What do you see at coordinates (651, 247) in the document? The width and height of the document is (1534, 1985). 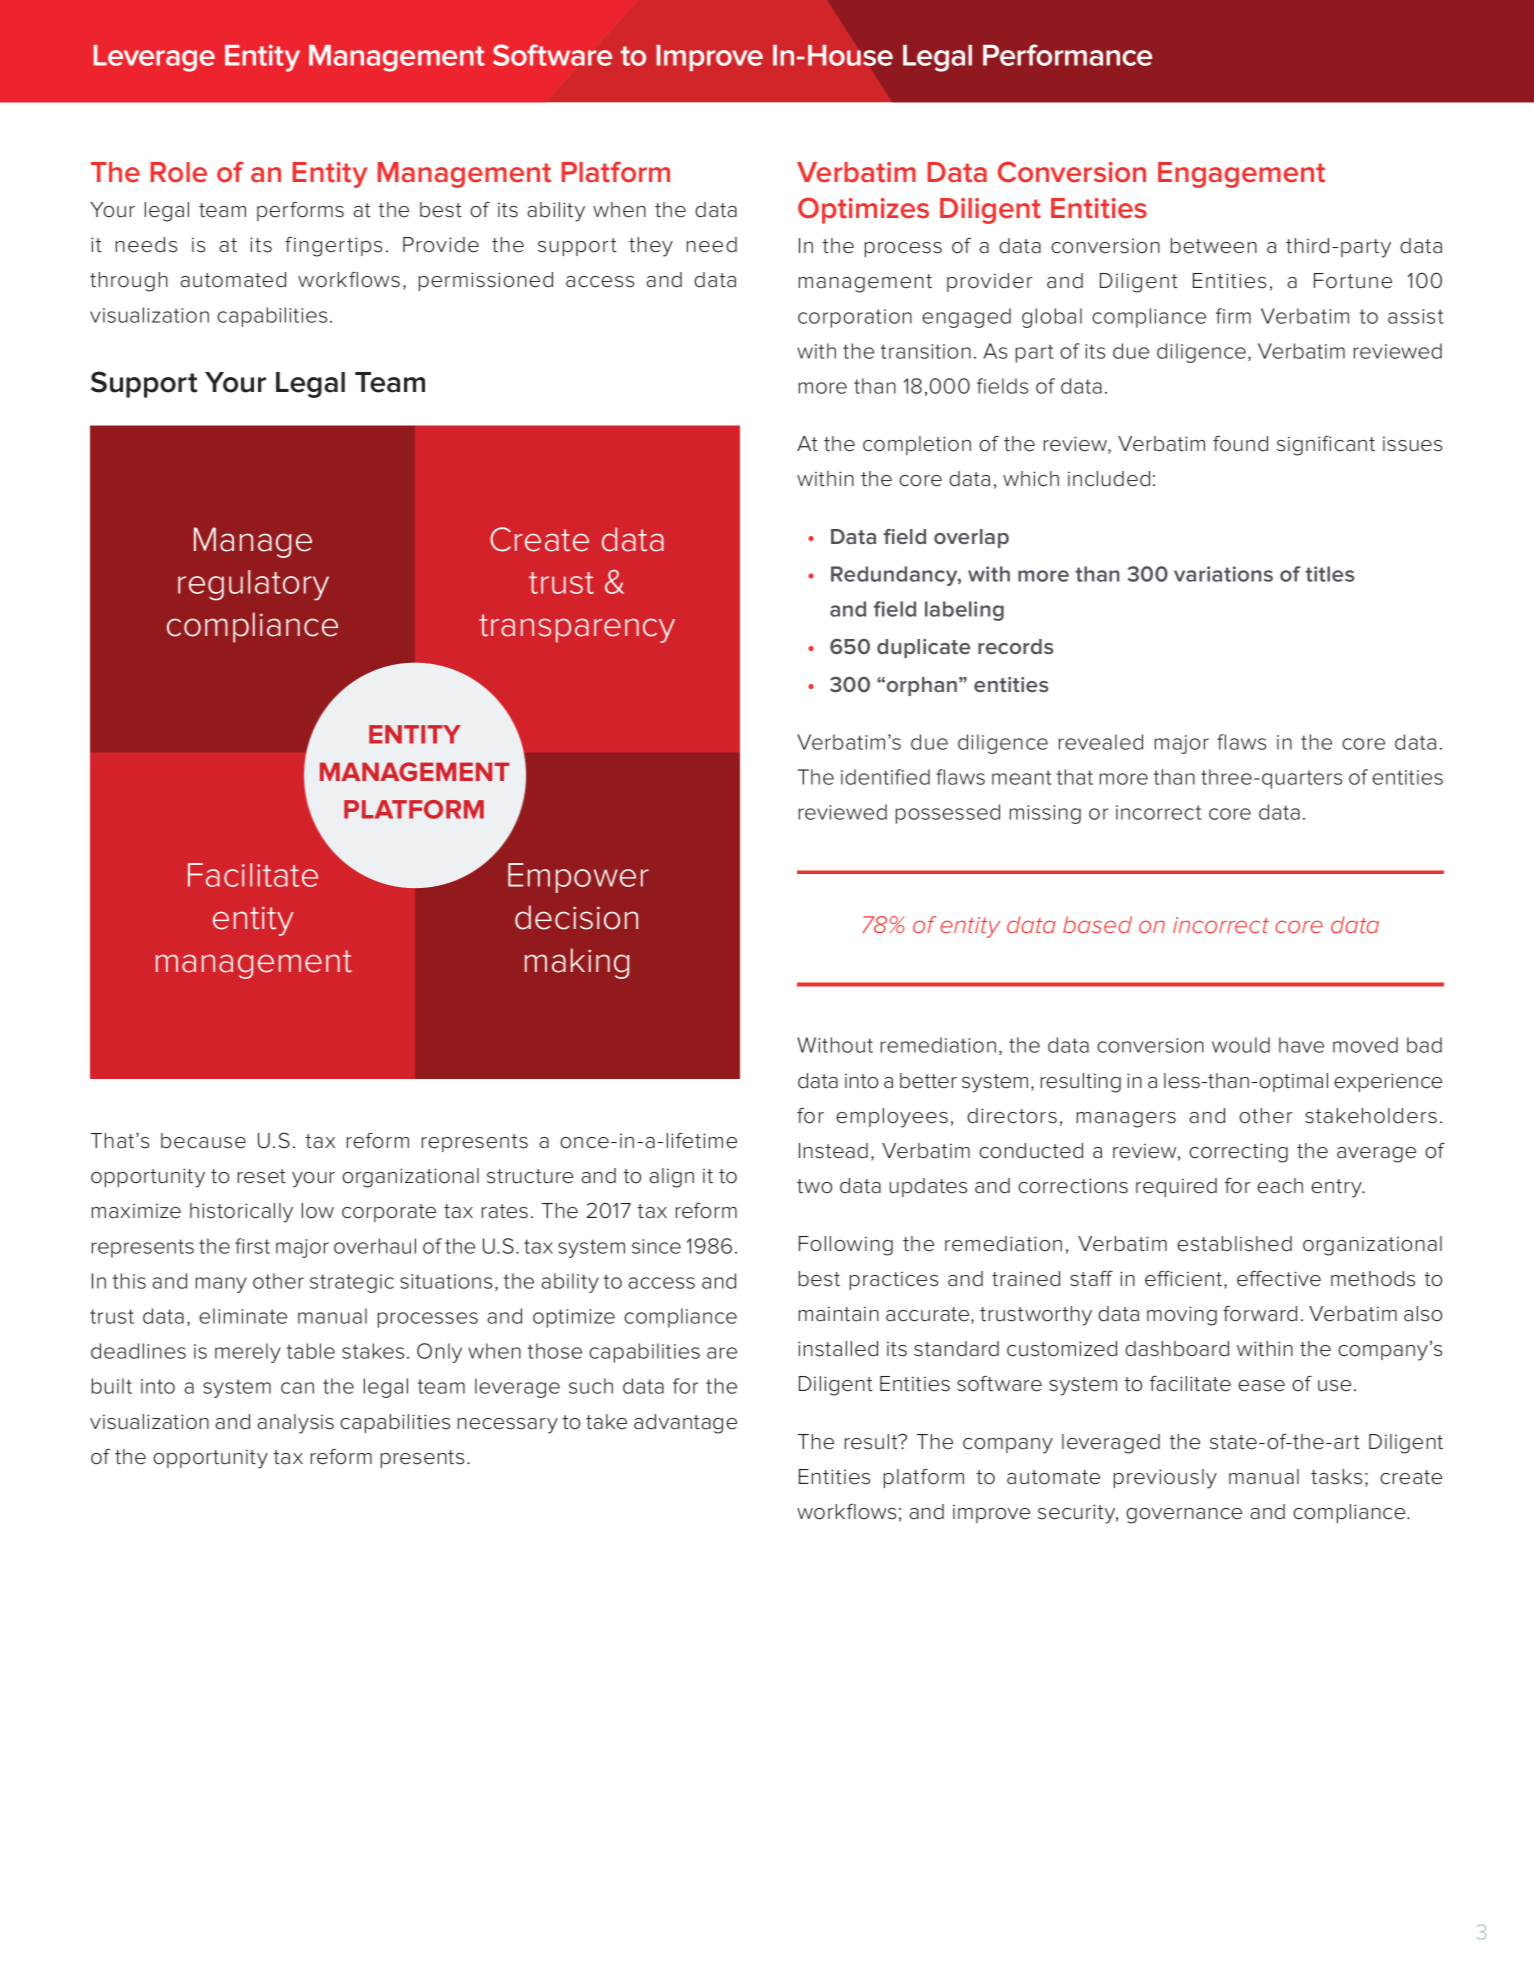 I see `they` at bounding box center [651, 247].
